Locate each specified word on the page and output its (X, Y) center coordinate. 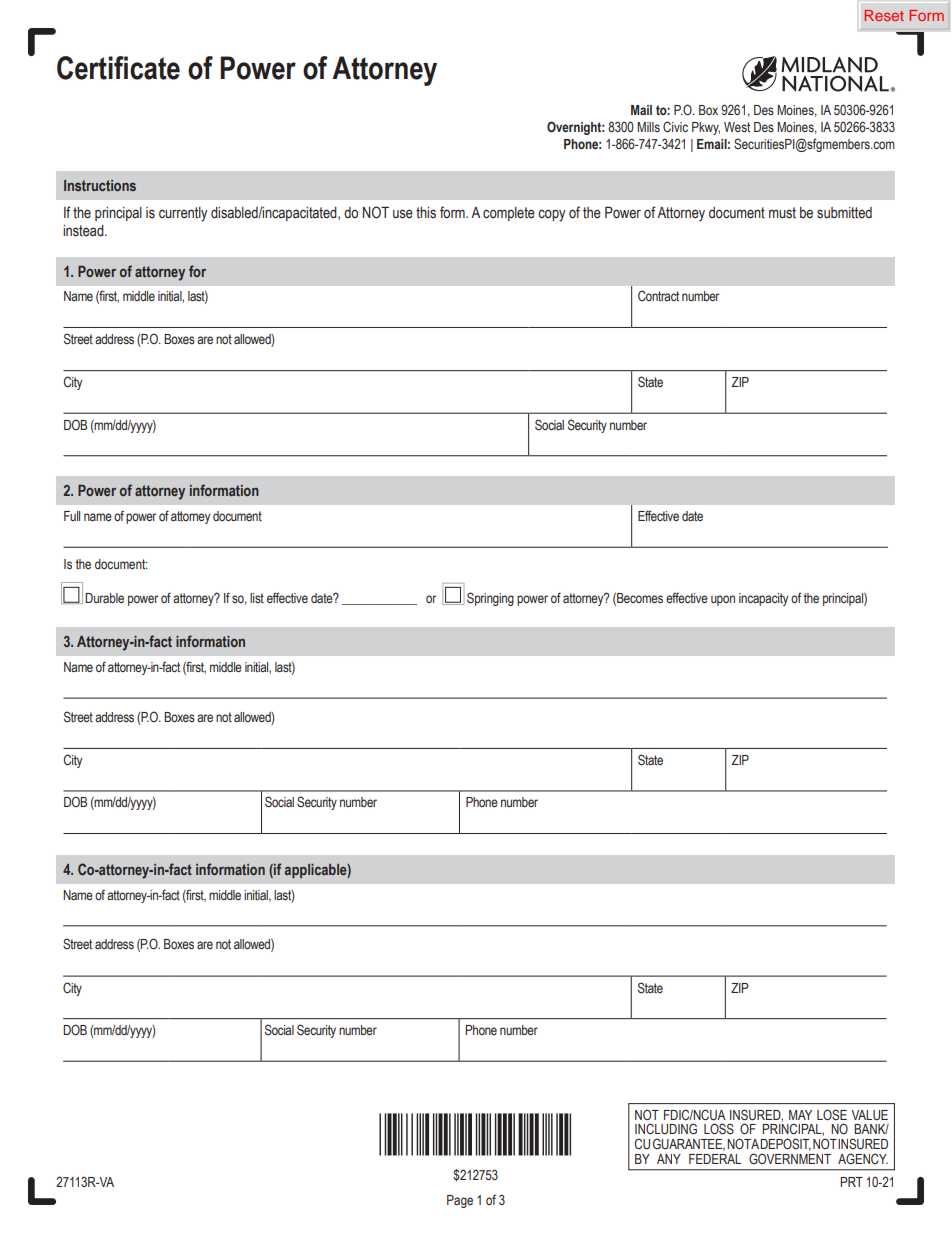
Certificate (118, 68)
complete (509, 214)
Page (460, 1201)
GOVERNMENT (790, 1158)
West (737, 127)
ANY (669, 1159)
